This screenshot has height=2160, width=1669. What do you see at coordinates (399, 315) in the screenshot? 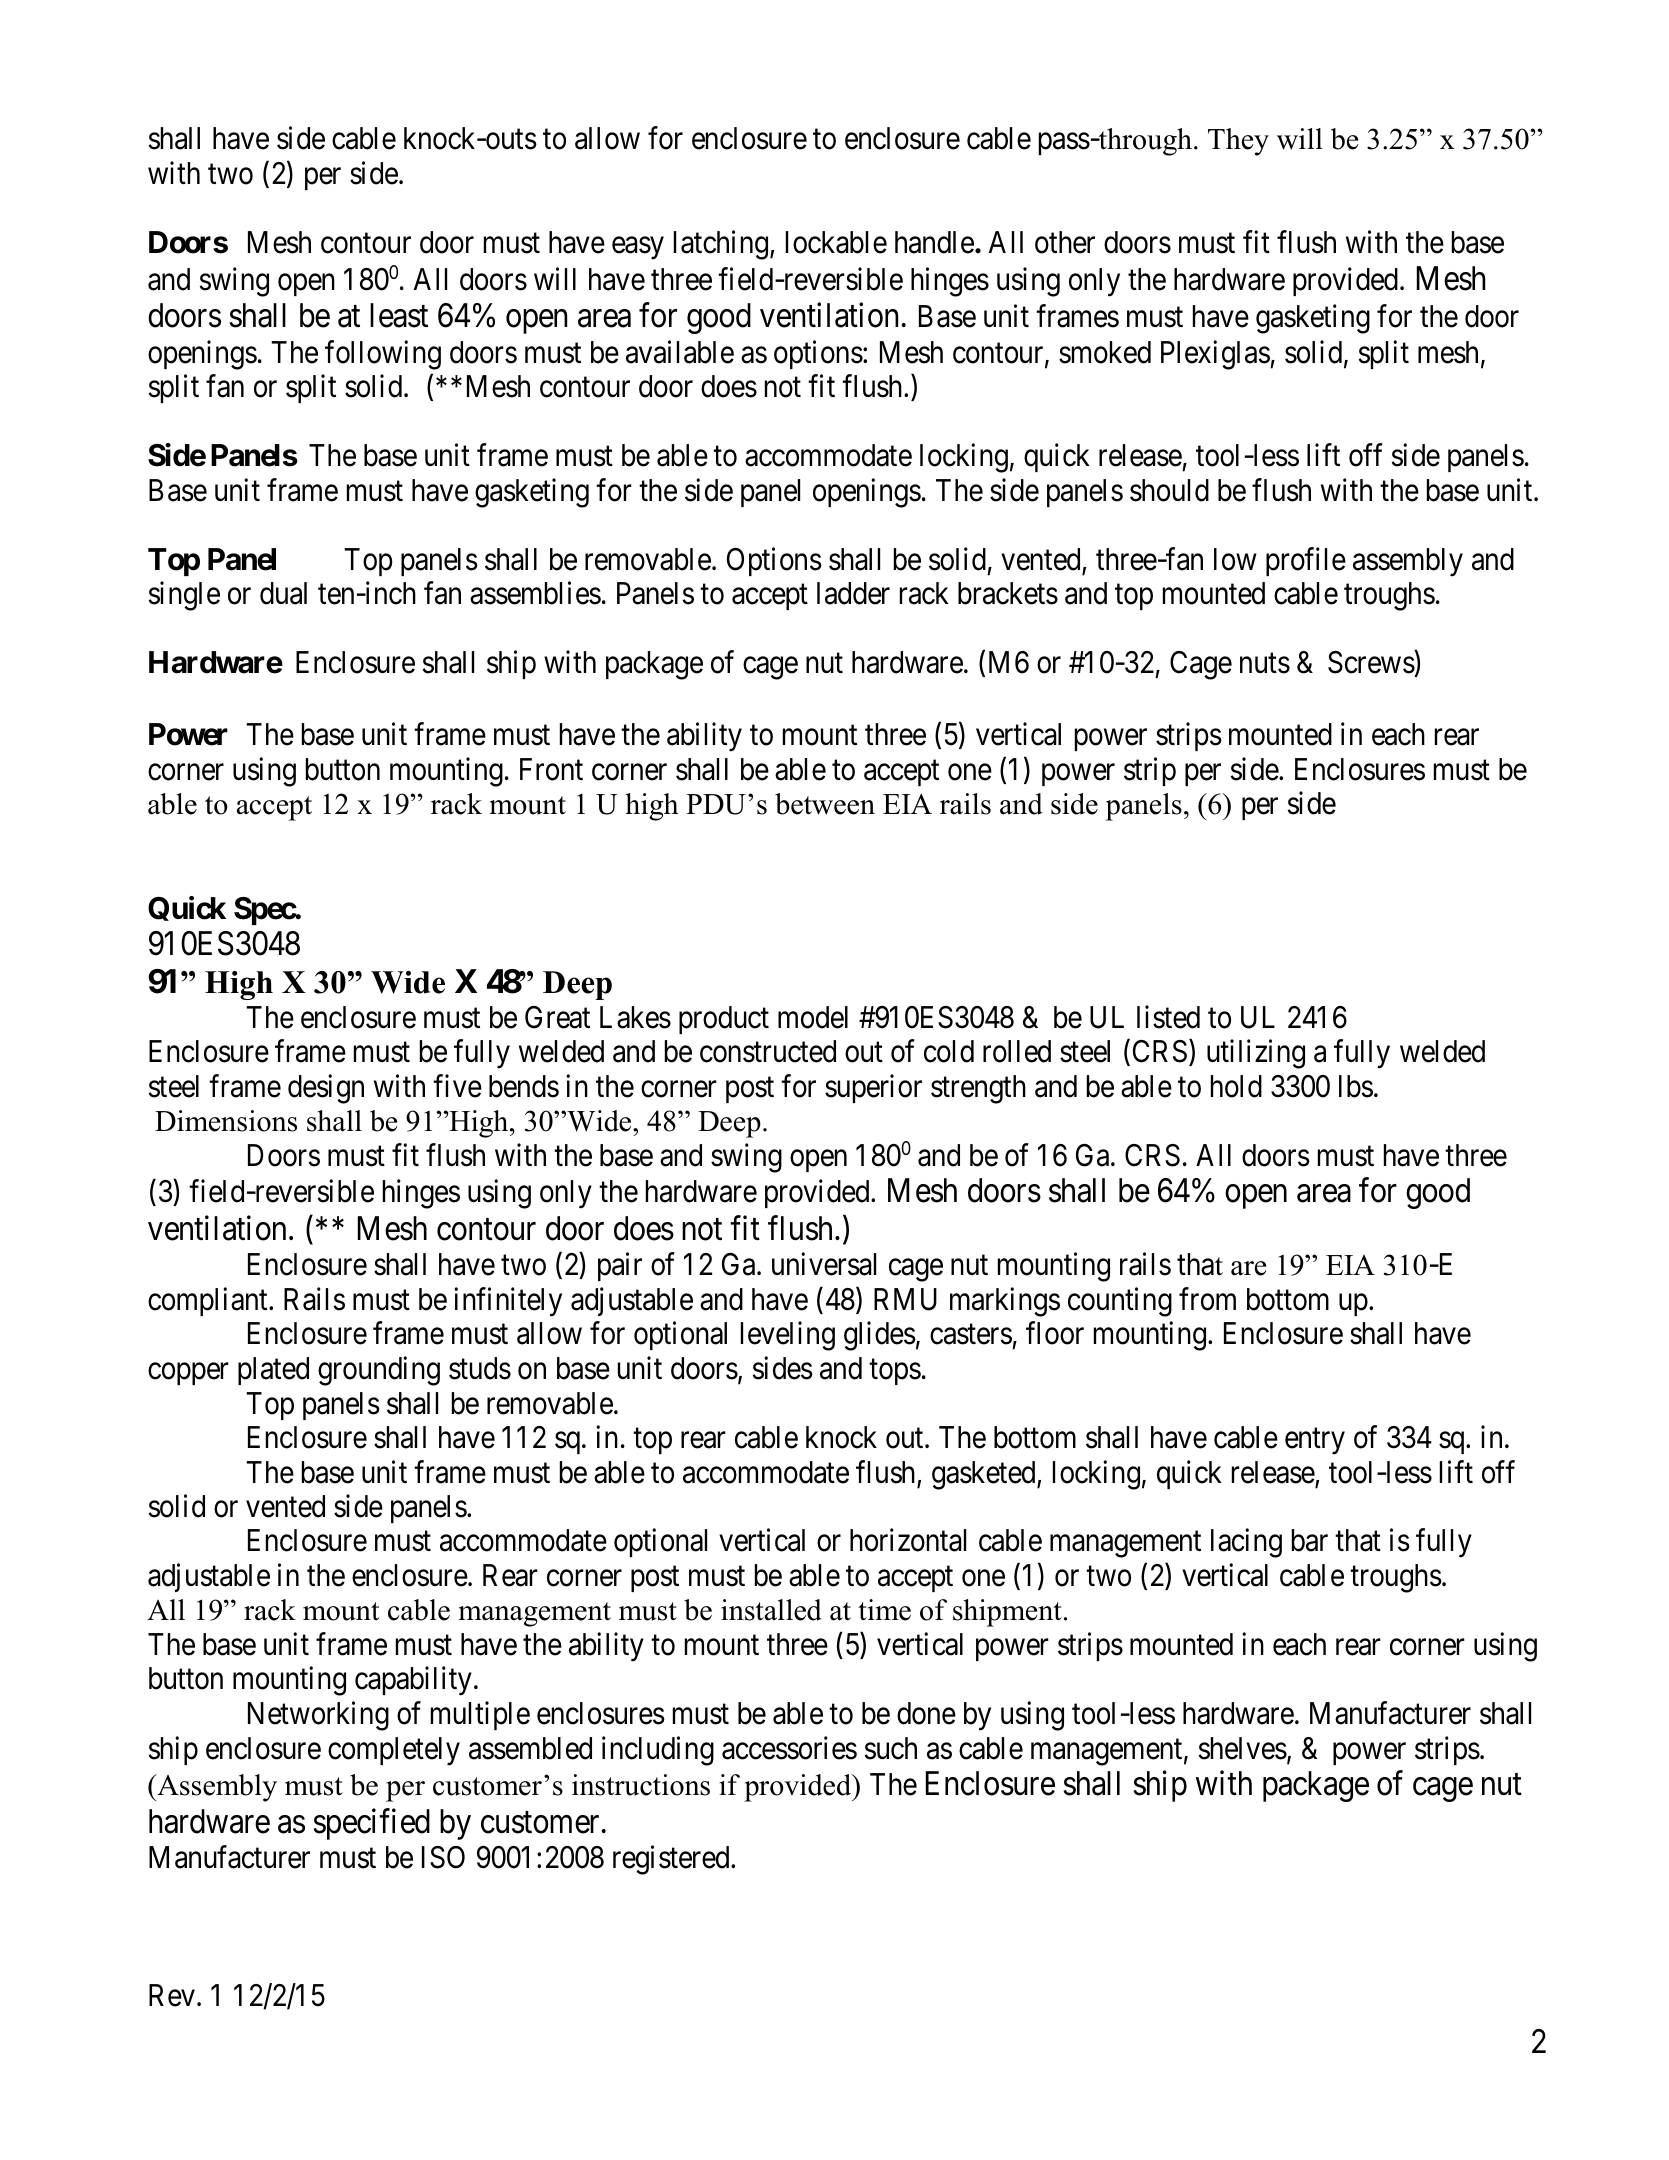
I see `least` at bounding box center [399, 315].
